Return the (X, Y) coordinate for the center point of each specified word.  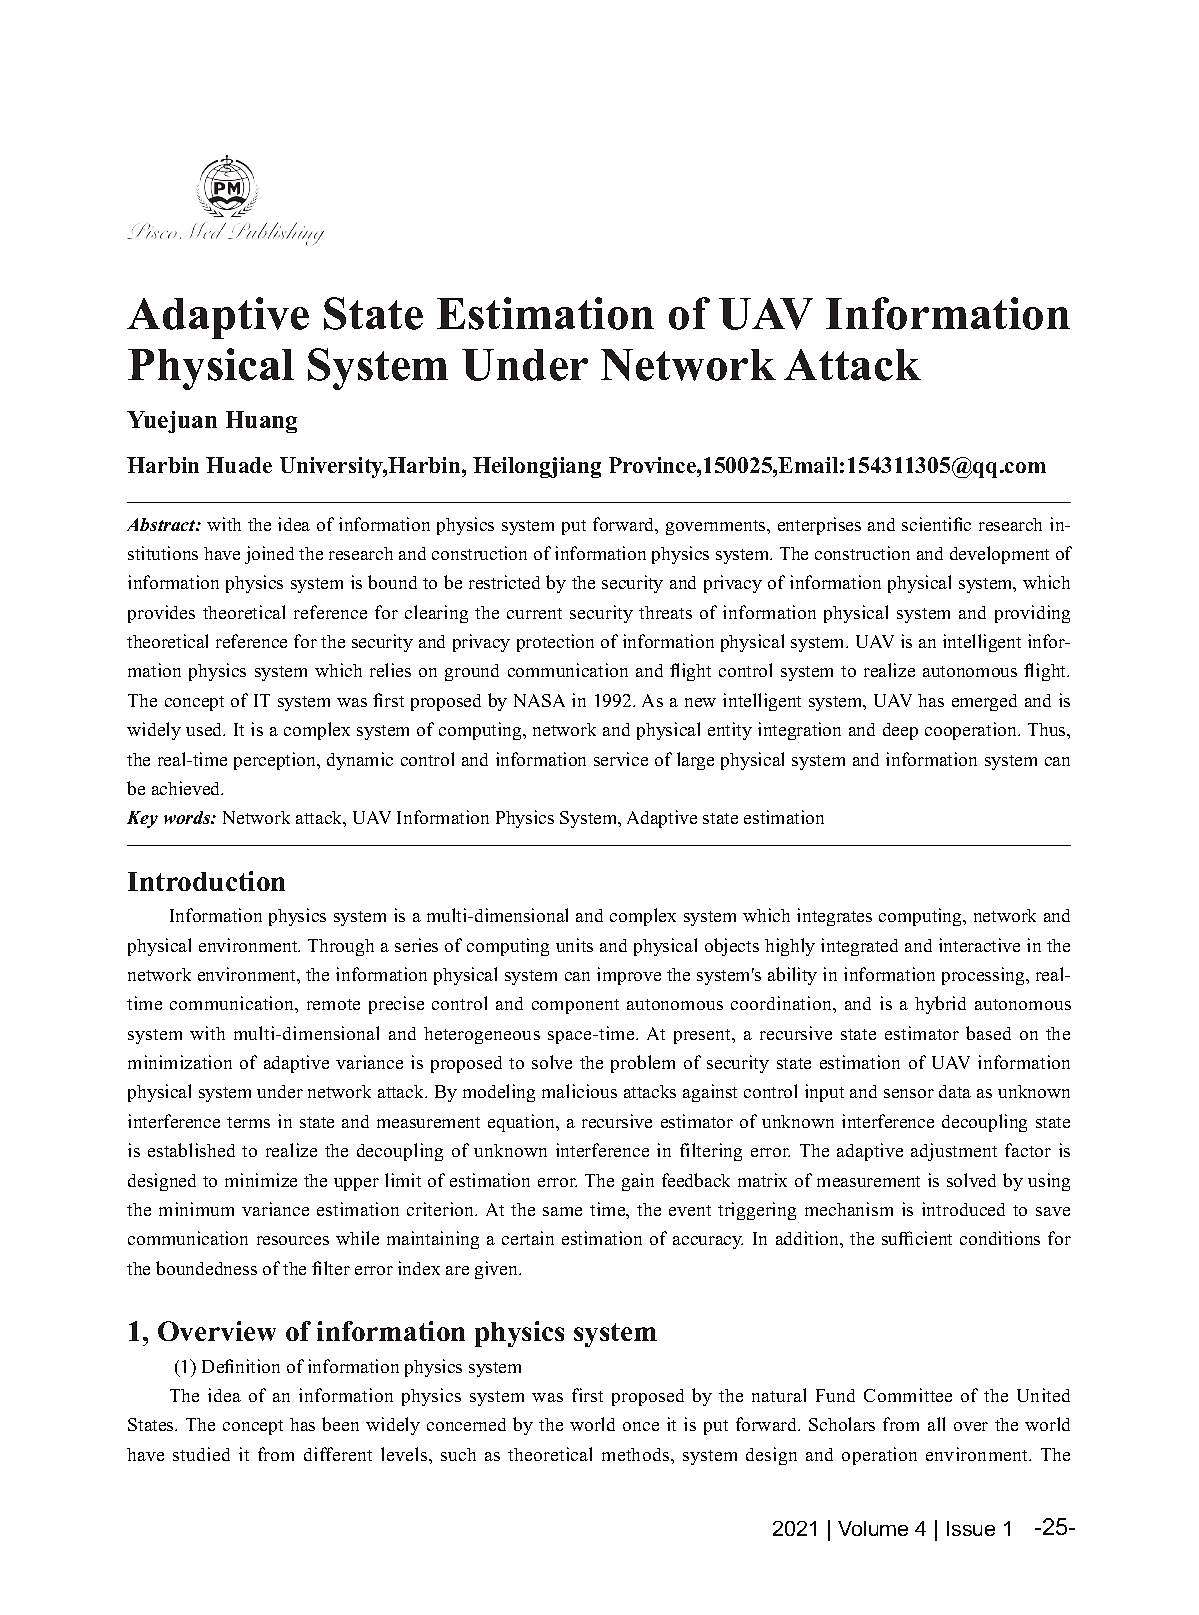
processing (984, 976)
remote (333, 1004)
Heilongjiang (537, 467)
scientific (936, 524)
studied (201, 1454)
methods (637, 1454)
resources (293, 1240)
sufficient (917, 1238)
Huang (261, 422)
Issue (971, 1528)
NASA (539, 700)
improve (629, 976)
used (205, 729)
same (562, 1211)
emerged (984, 702)
